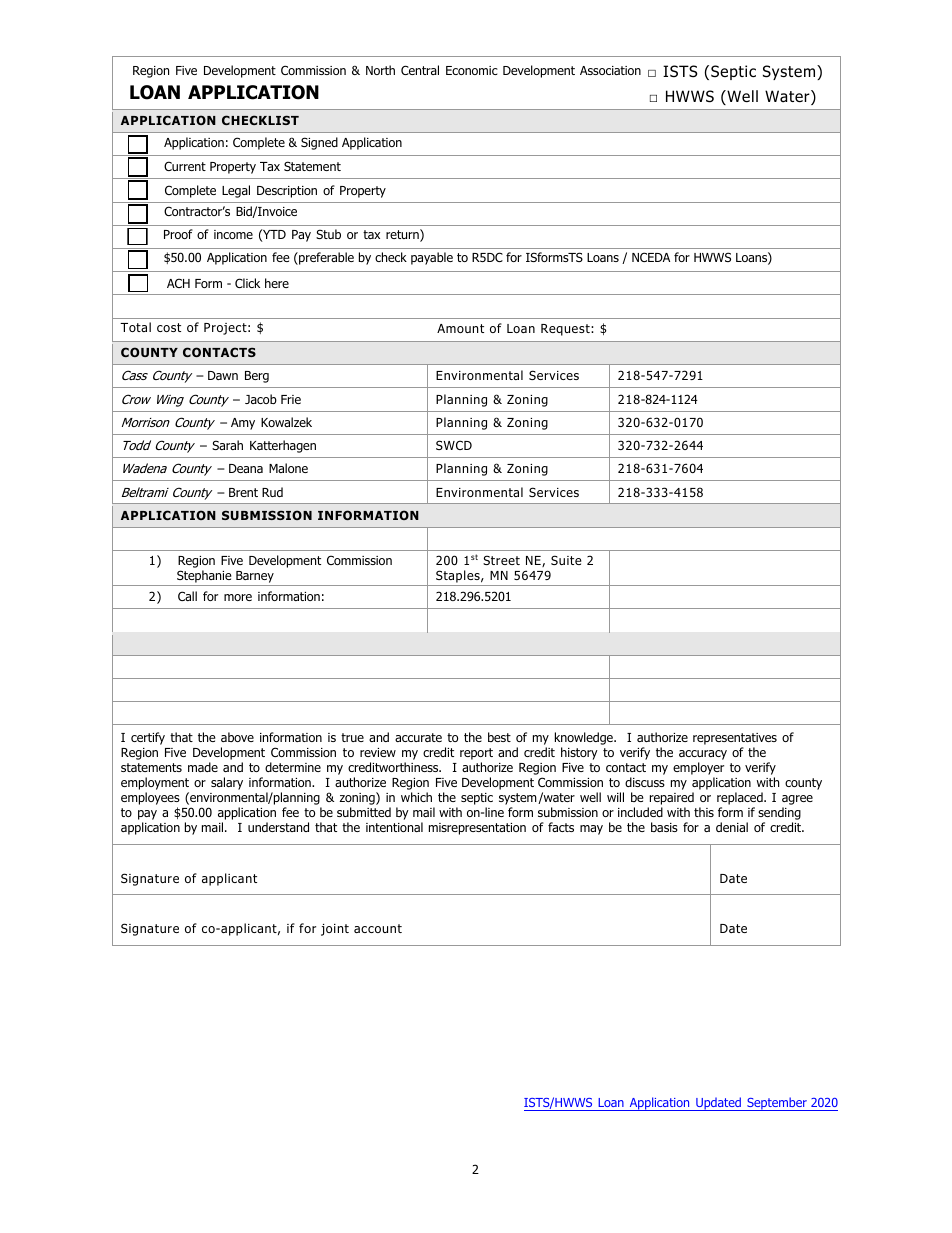  What do you see at coordinates (610, 70) in the screenshot?
I see `Association` at bounding box center [610, 70].
